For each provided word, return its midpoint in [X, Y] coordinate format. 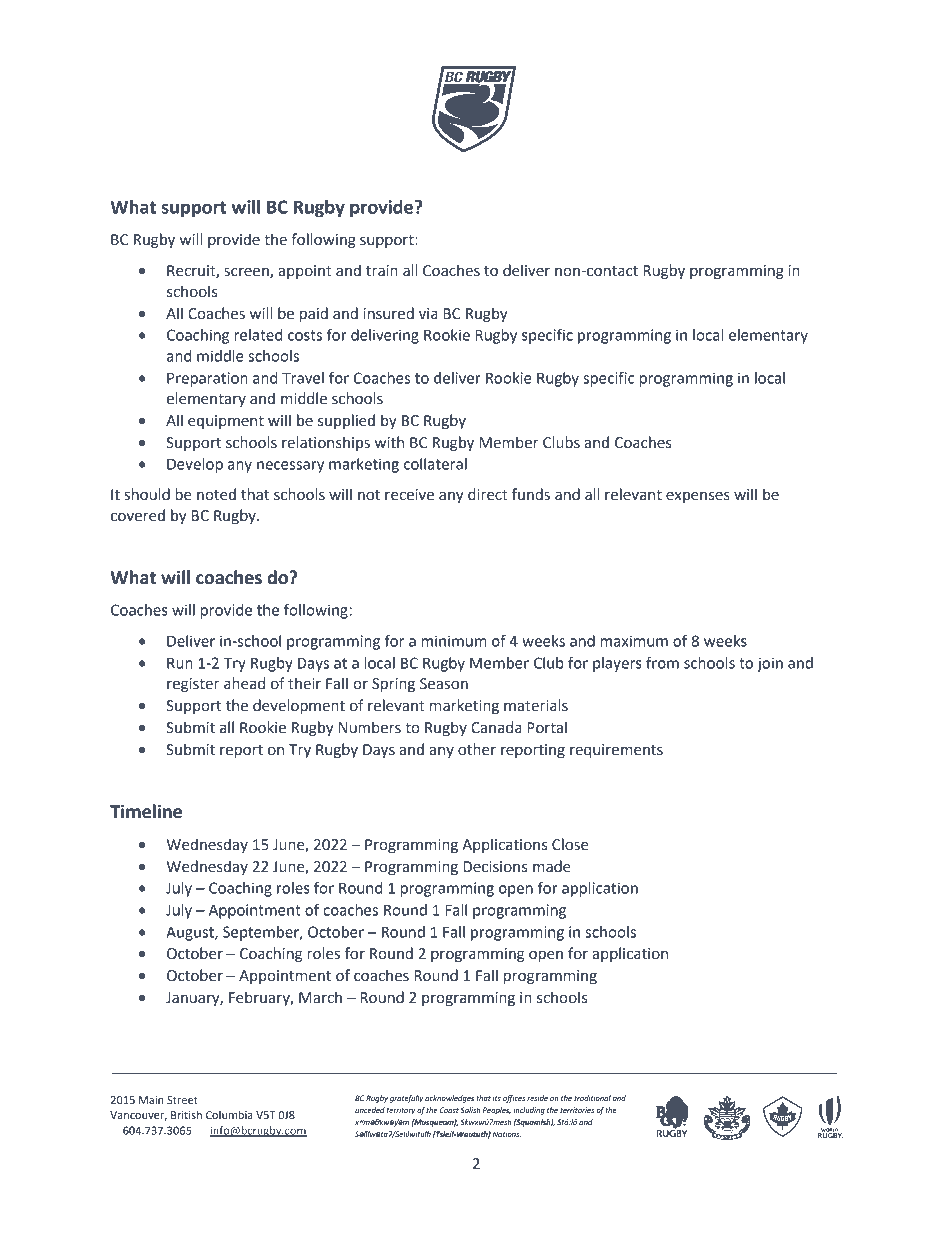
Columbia [229, 1114]
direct [488, 494]
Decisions [495, 867]
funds [531, 494]
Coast [449, 1110]
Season [444, 684]
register [193, 685]
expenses [698, 497]
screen [247, 273]
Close [570, 844]
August [191, 934]
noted [216, 494]
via [428, 314]
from [662, 663]
